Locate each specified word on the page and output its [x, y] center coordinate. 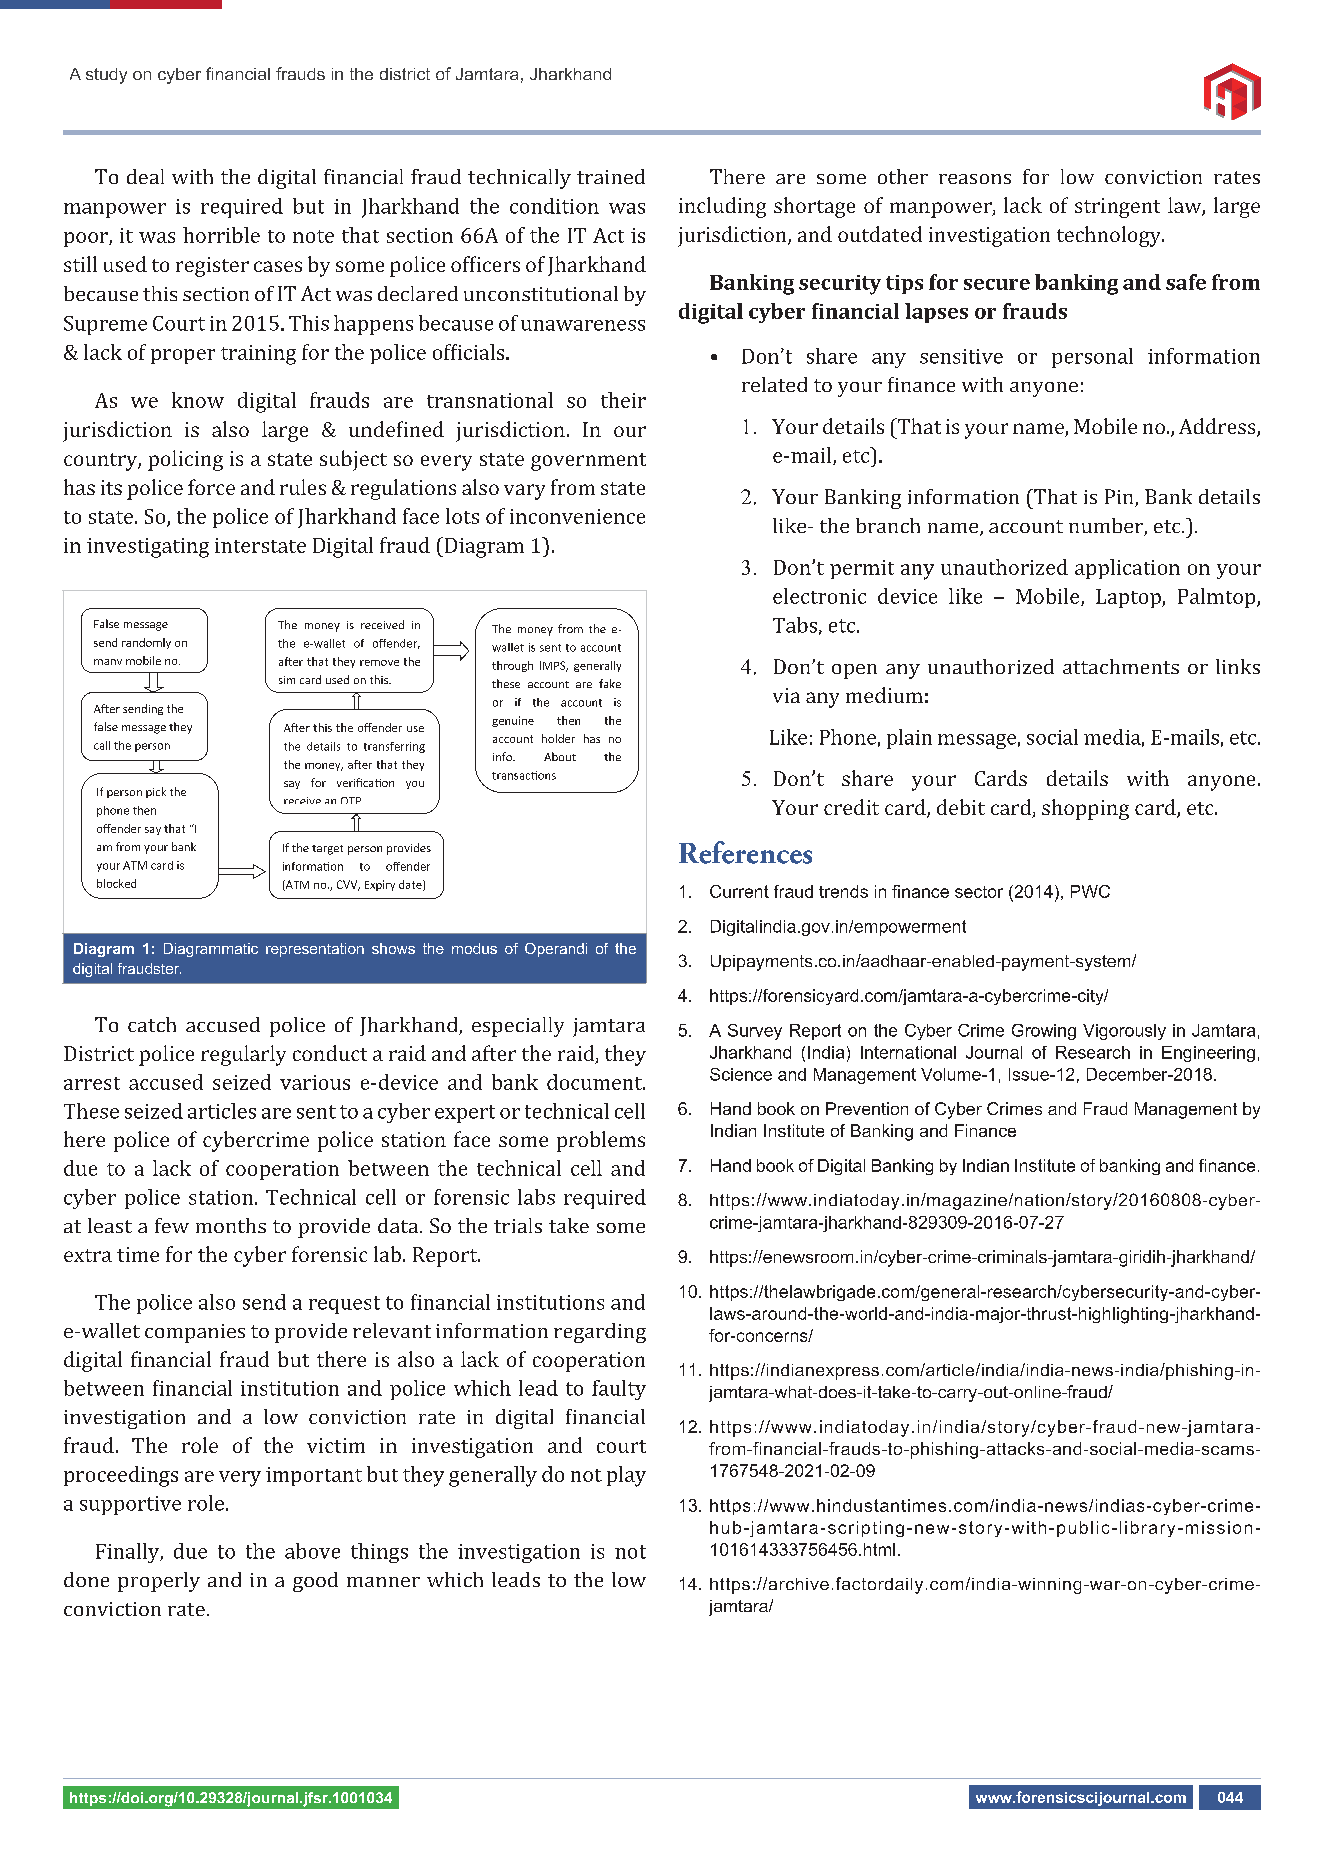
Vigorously [1124, 1032]
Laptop [1129, 598]
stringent [1117, 208]
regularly [243, 1055]
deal [145, 176]
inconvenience [577, 516]
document [595, 1082]
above [312, 1551]
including [722, 207]
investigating [148, 548]
